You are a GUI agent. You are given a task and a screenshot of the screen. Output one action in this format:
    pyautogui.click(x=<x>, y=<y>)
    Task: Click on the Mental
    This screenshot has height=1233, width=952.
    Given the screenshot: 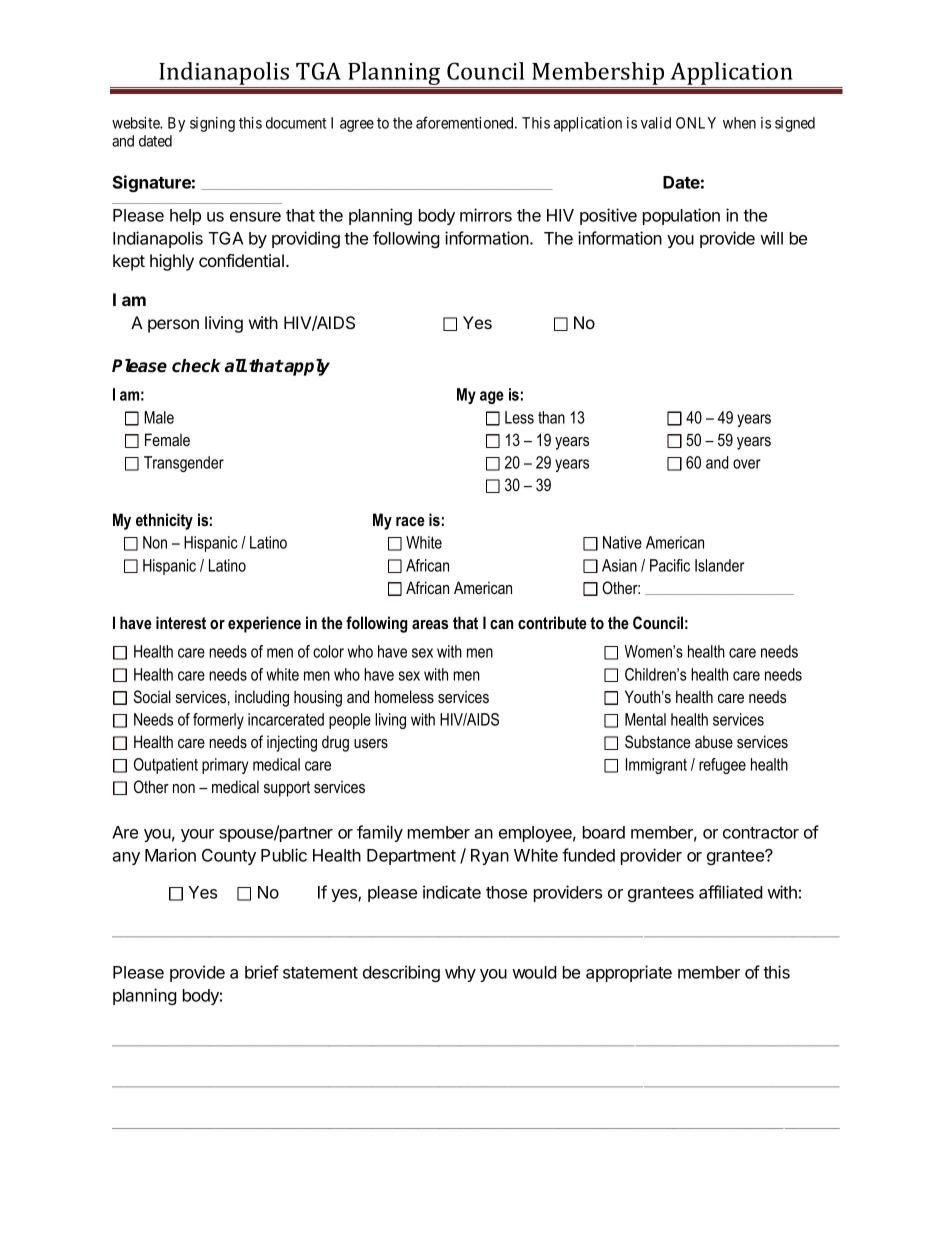 What is the action you would take?
    pyautogui.click(x=645, y=719)
